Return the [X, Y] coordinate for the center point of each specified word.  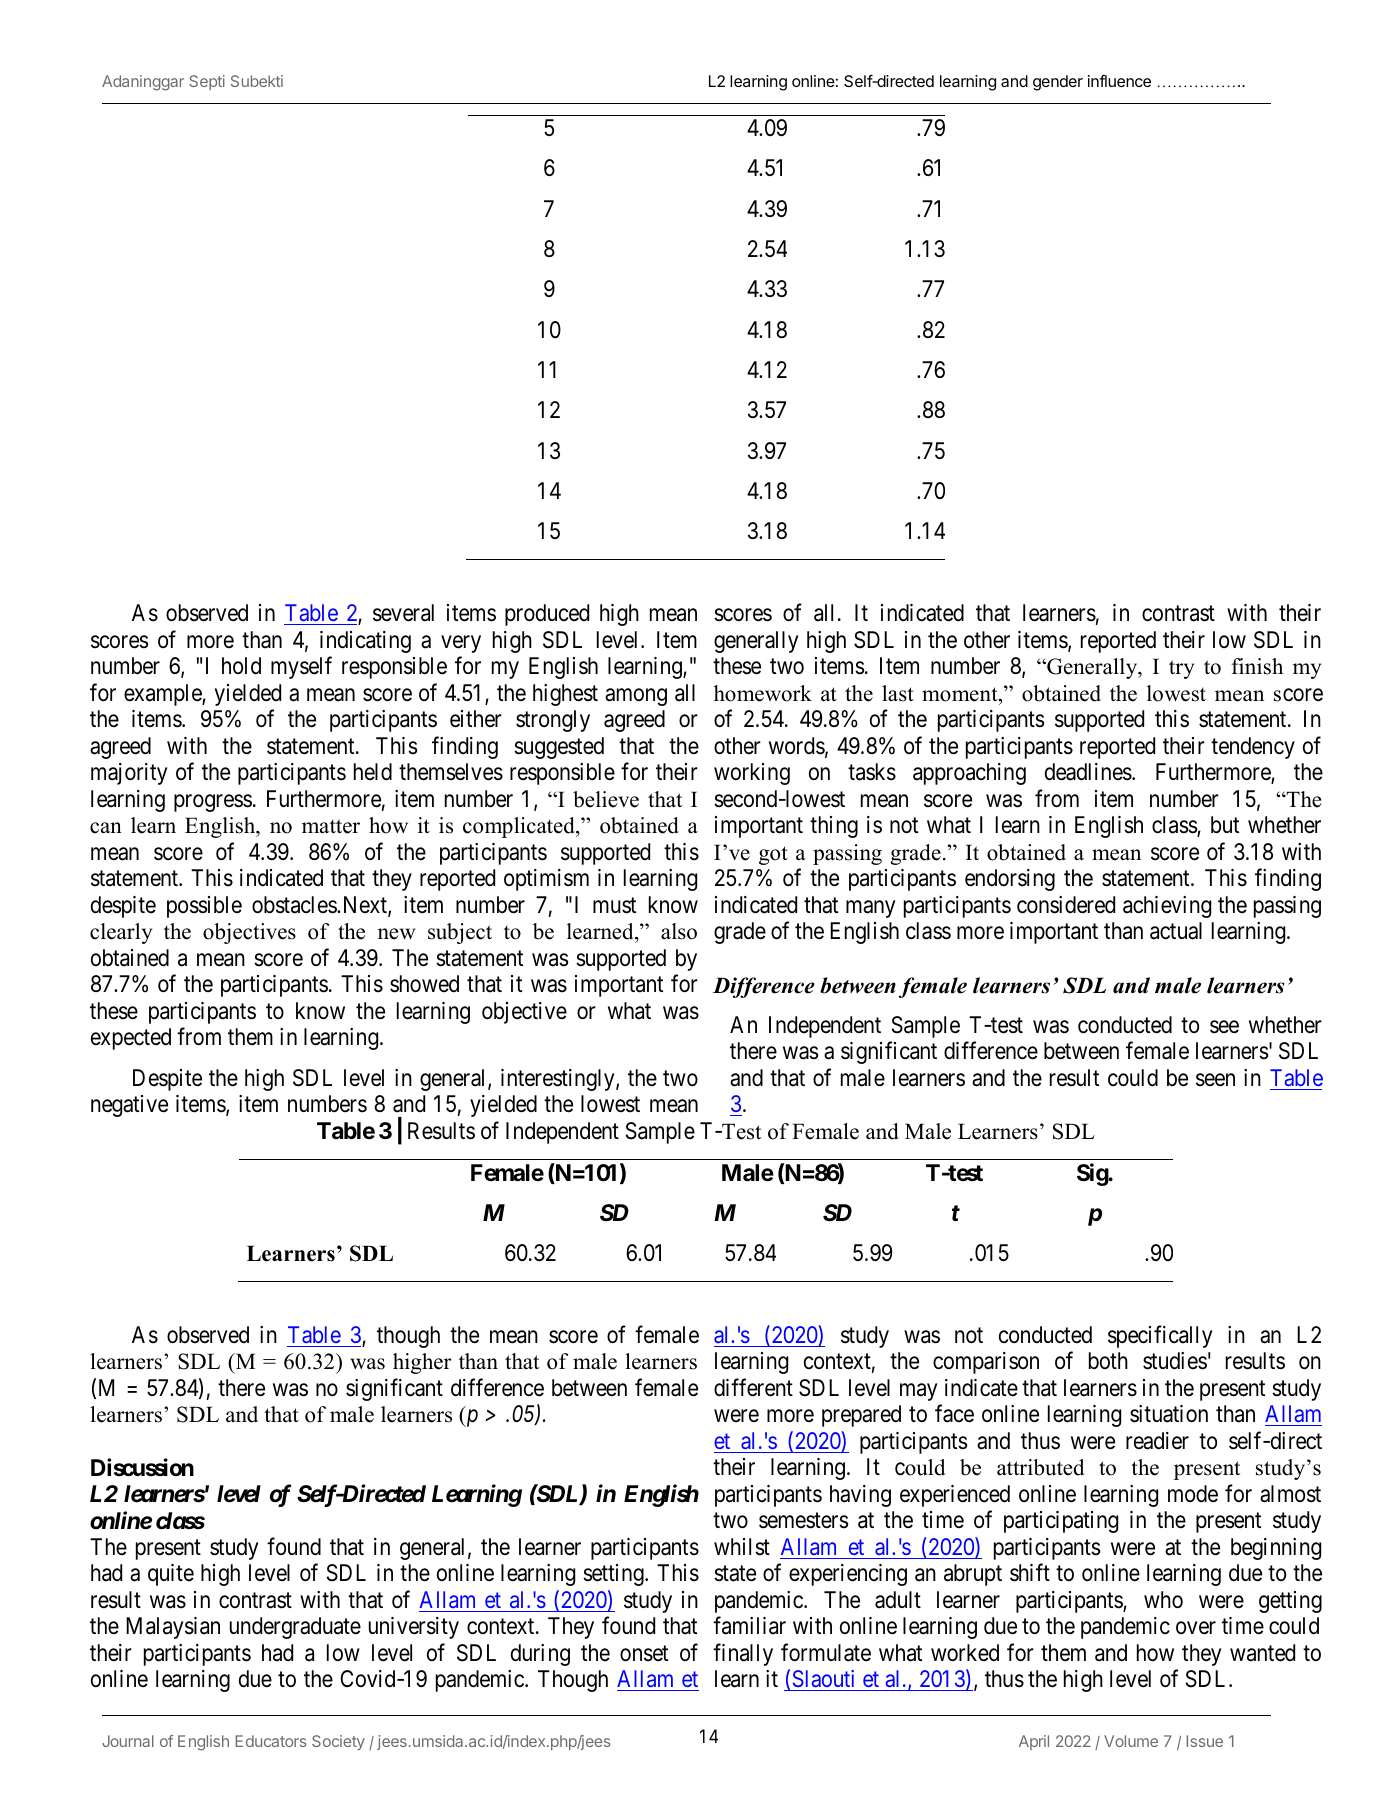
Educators [271, 1741]
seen [1215, 1080]
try [1181, 669]
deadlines [1088, 772]
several [403, 613]
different [753, 1387]
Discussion [142, 1467]
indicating [365, 642]
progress [213, 803]
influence [1119, 81]
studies [1175, 1361]
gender [1058, 83]
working [752, 774]
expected [131, 1039]
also [679, 931]
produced [547, 615]
